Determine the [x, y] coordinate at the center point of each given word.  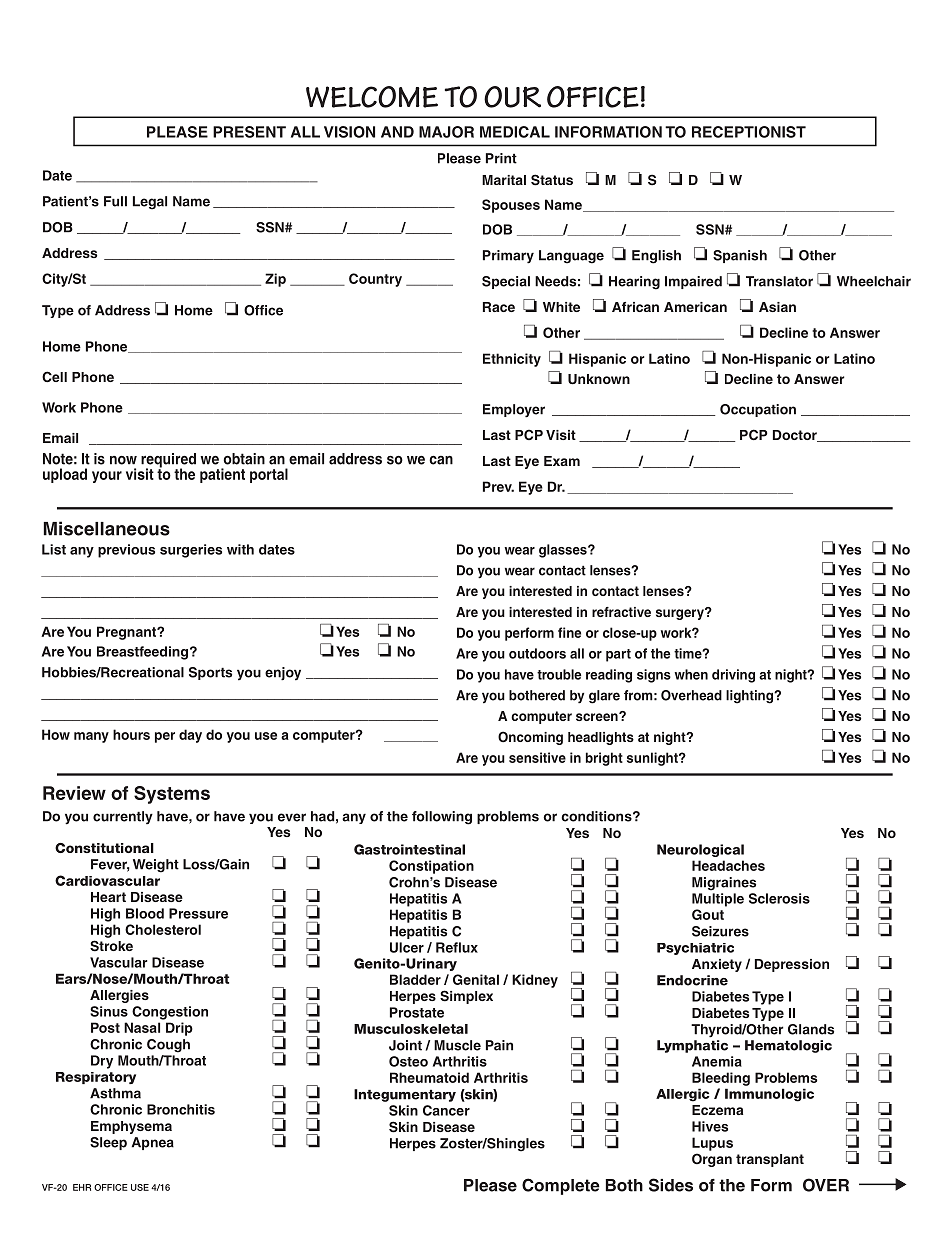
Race [499, 307]
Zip [275, 280]
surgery [681, 614]
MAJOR [446, 132]
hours [131, 734]
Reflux [457, 947]
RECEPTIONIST [749, 132]
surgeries [191, 551]
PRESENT [249, 132]
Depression [792, 965]
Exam [562, 461]
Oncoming [530, 738]
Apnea [153, 1143]
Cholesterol [163, 929]
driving [733, 676]
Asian [777, 307]
